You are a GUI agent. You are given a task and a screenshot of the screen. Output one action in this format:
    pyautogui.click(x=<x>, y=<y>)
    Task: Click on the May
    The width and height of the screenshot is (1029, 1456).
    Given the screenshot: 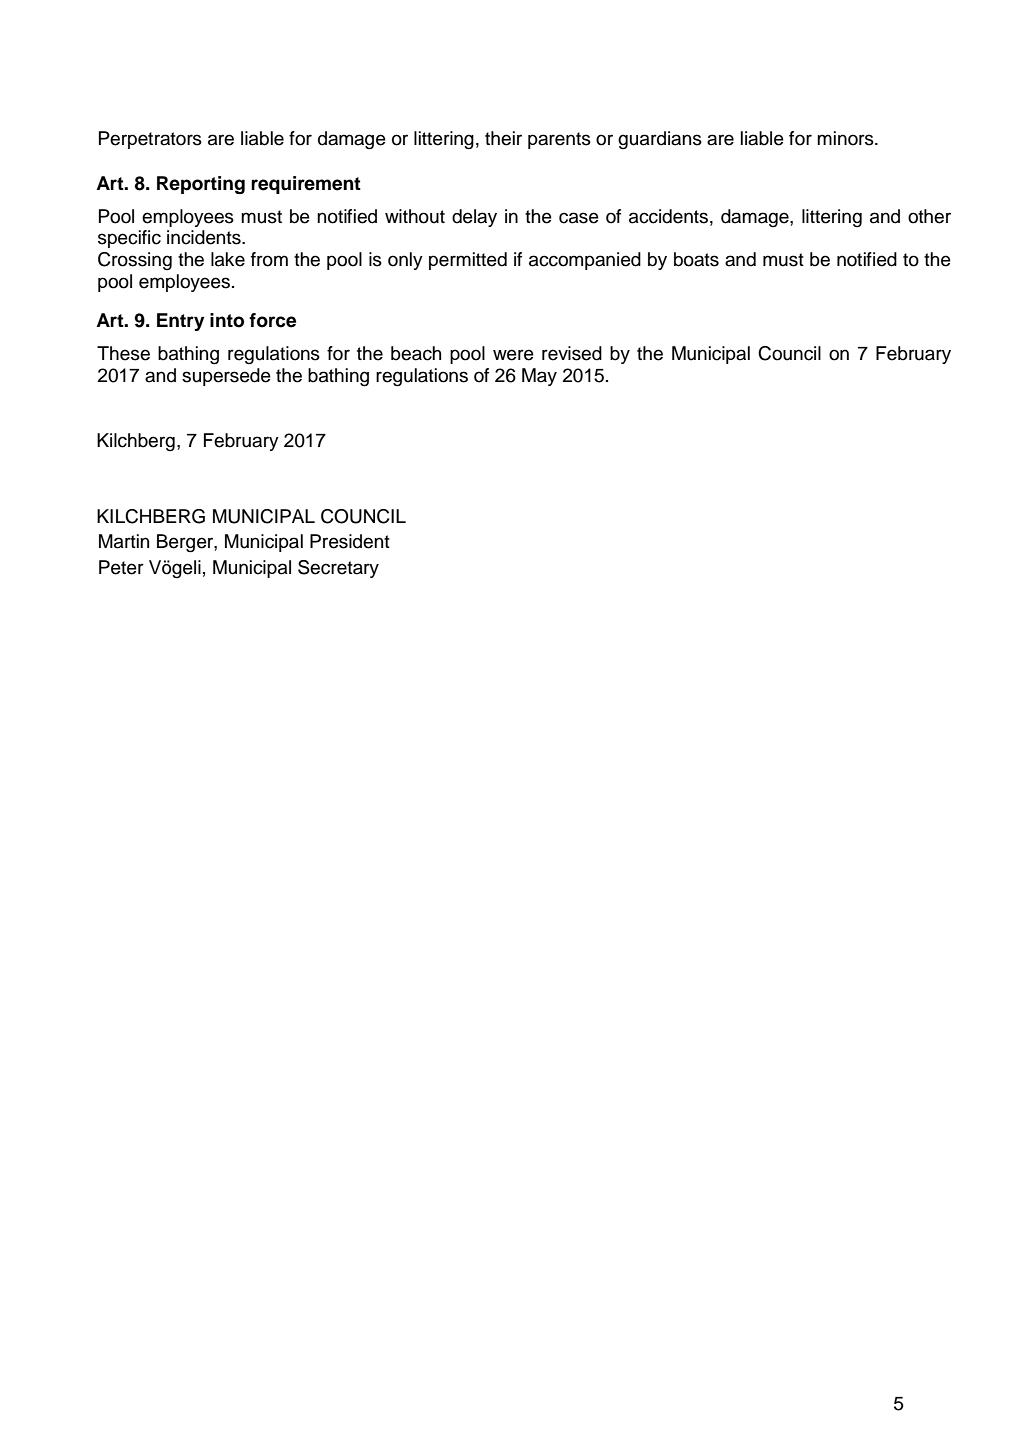 What is the action you would take?
    pyautogui.click(x=539, y=377)
